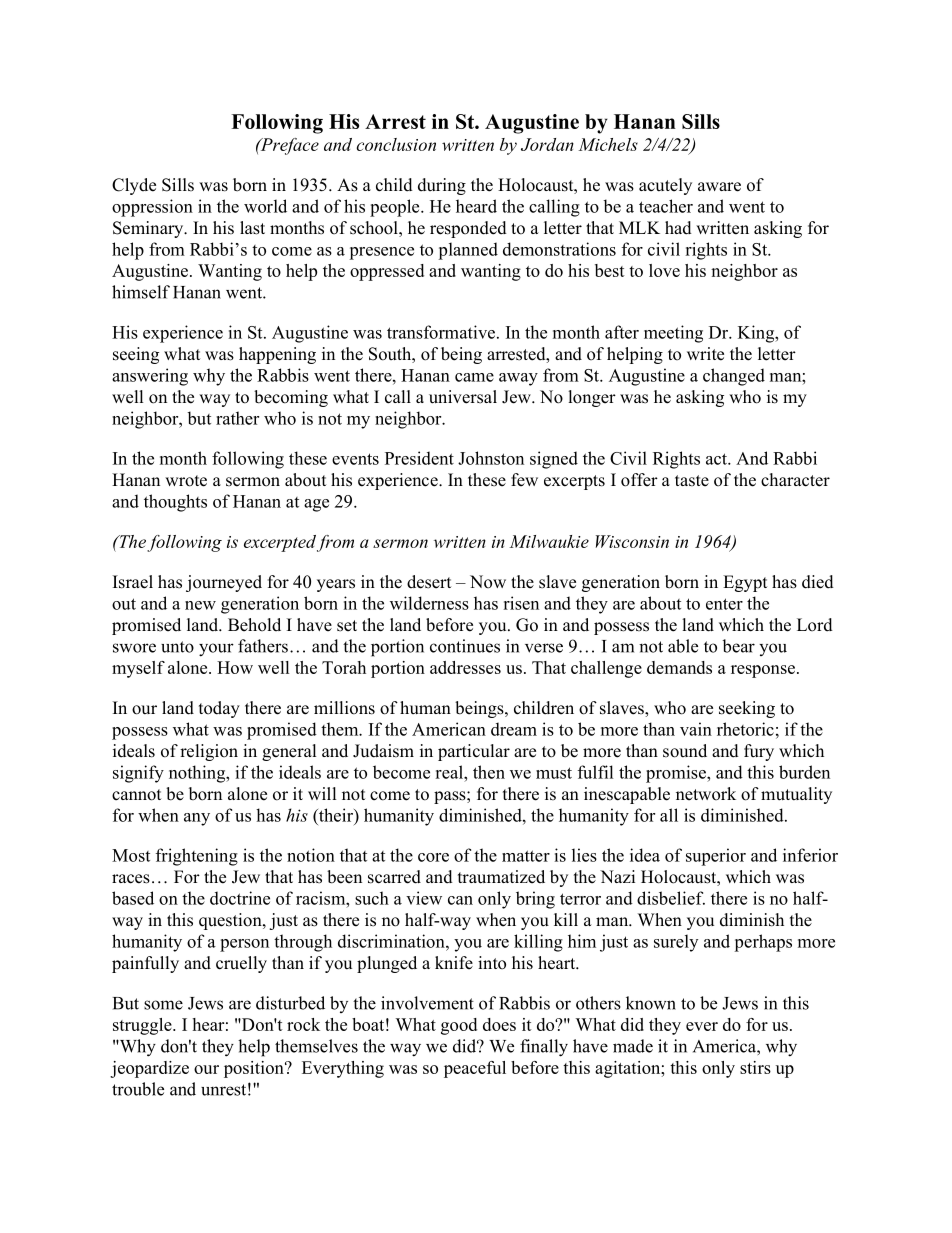 The height and width of the image is (1233, 952). I want to click on peaceful, so click(475, 1069).
